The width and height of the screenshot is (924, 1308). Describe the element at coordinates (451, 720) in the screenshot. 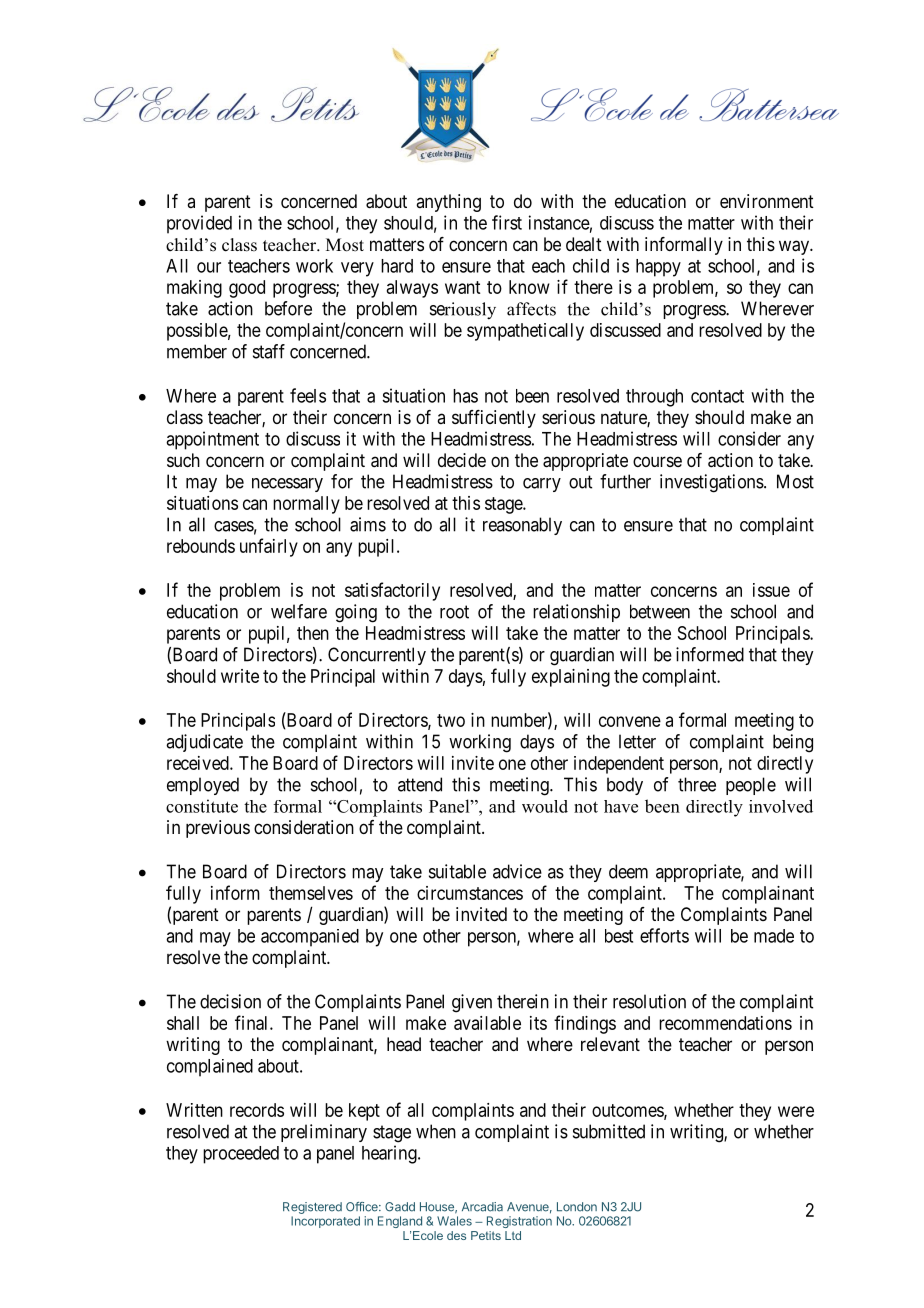

I see `two` at that location.
